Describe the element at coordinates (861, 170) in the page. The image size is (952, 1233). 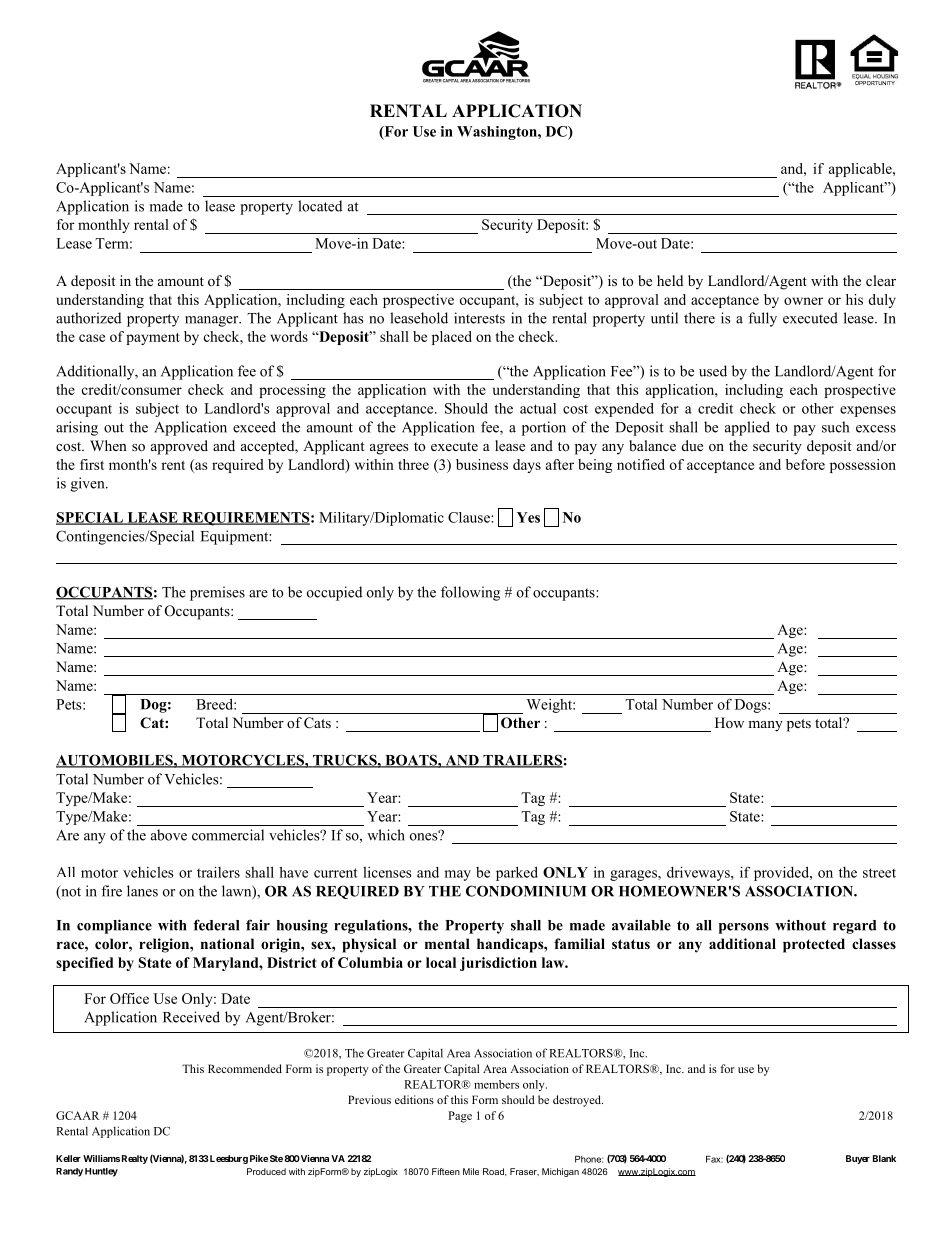
I see `applicable` at that location.
